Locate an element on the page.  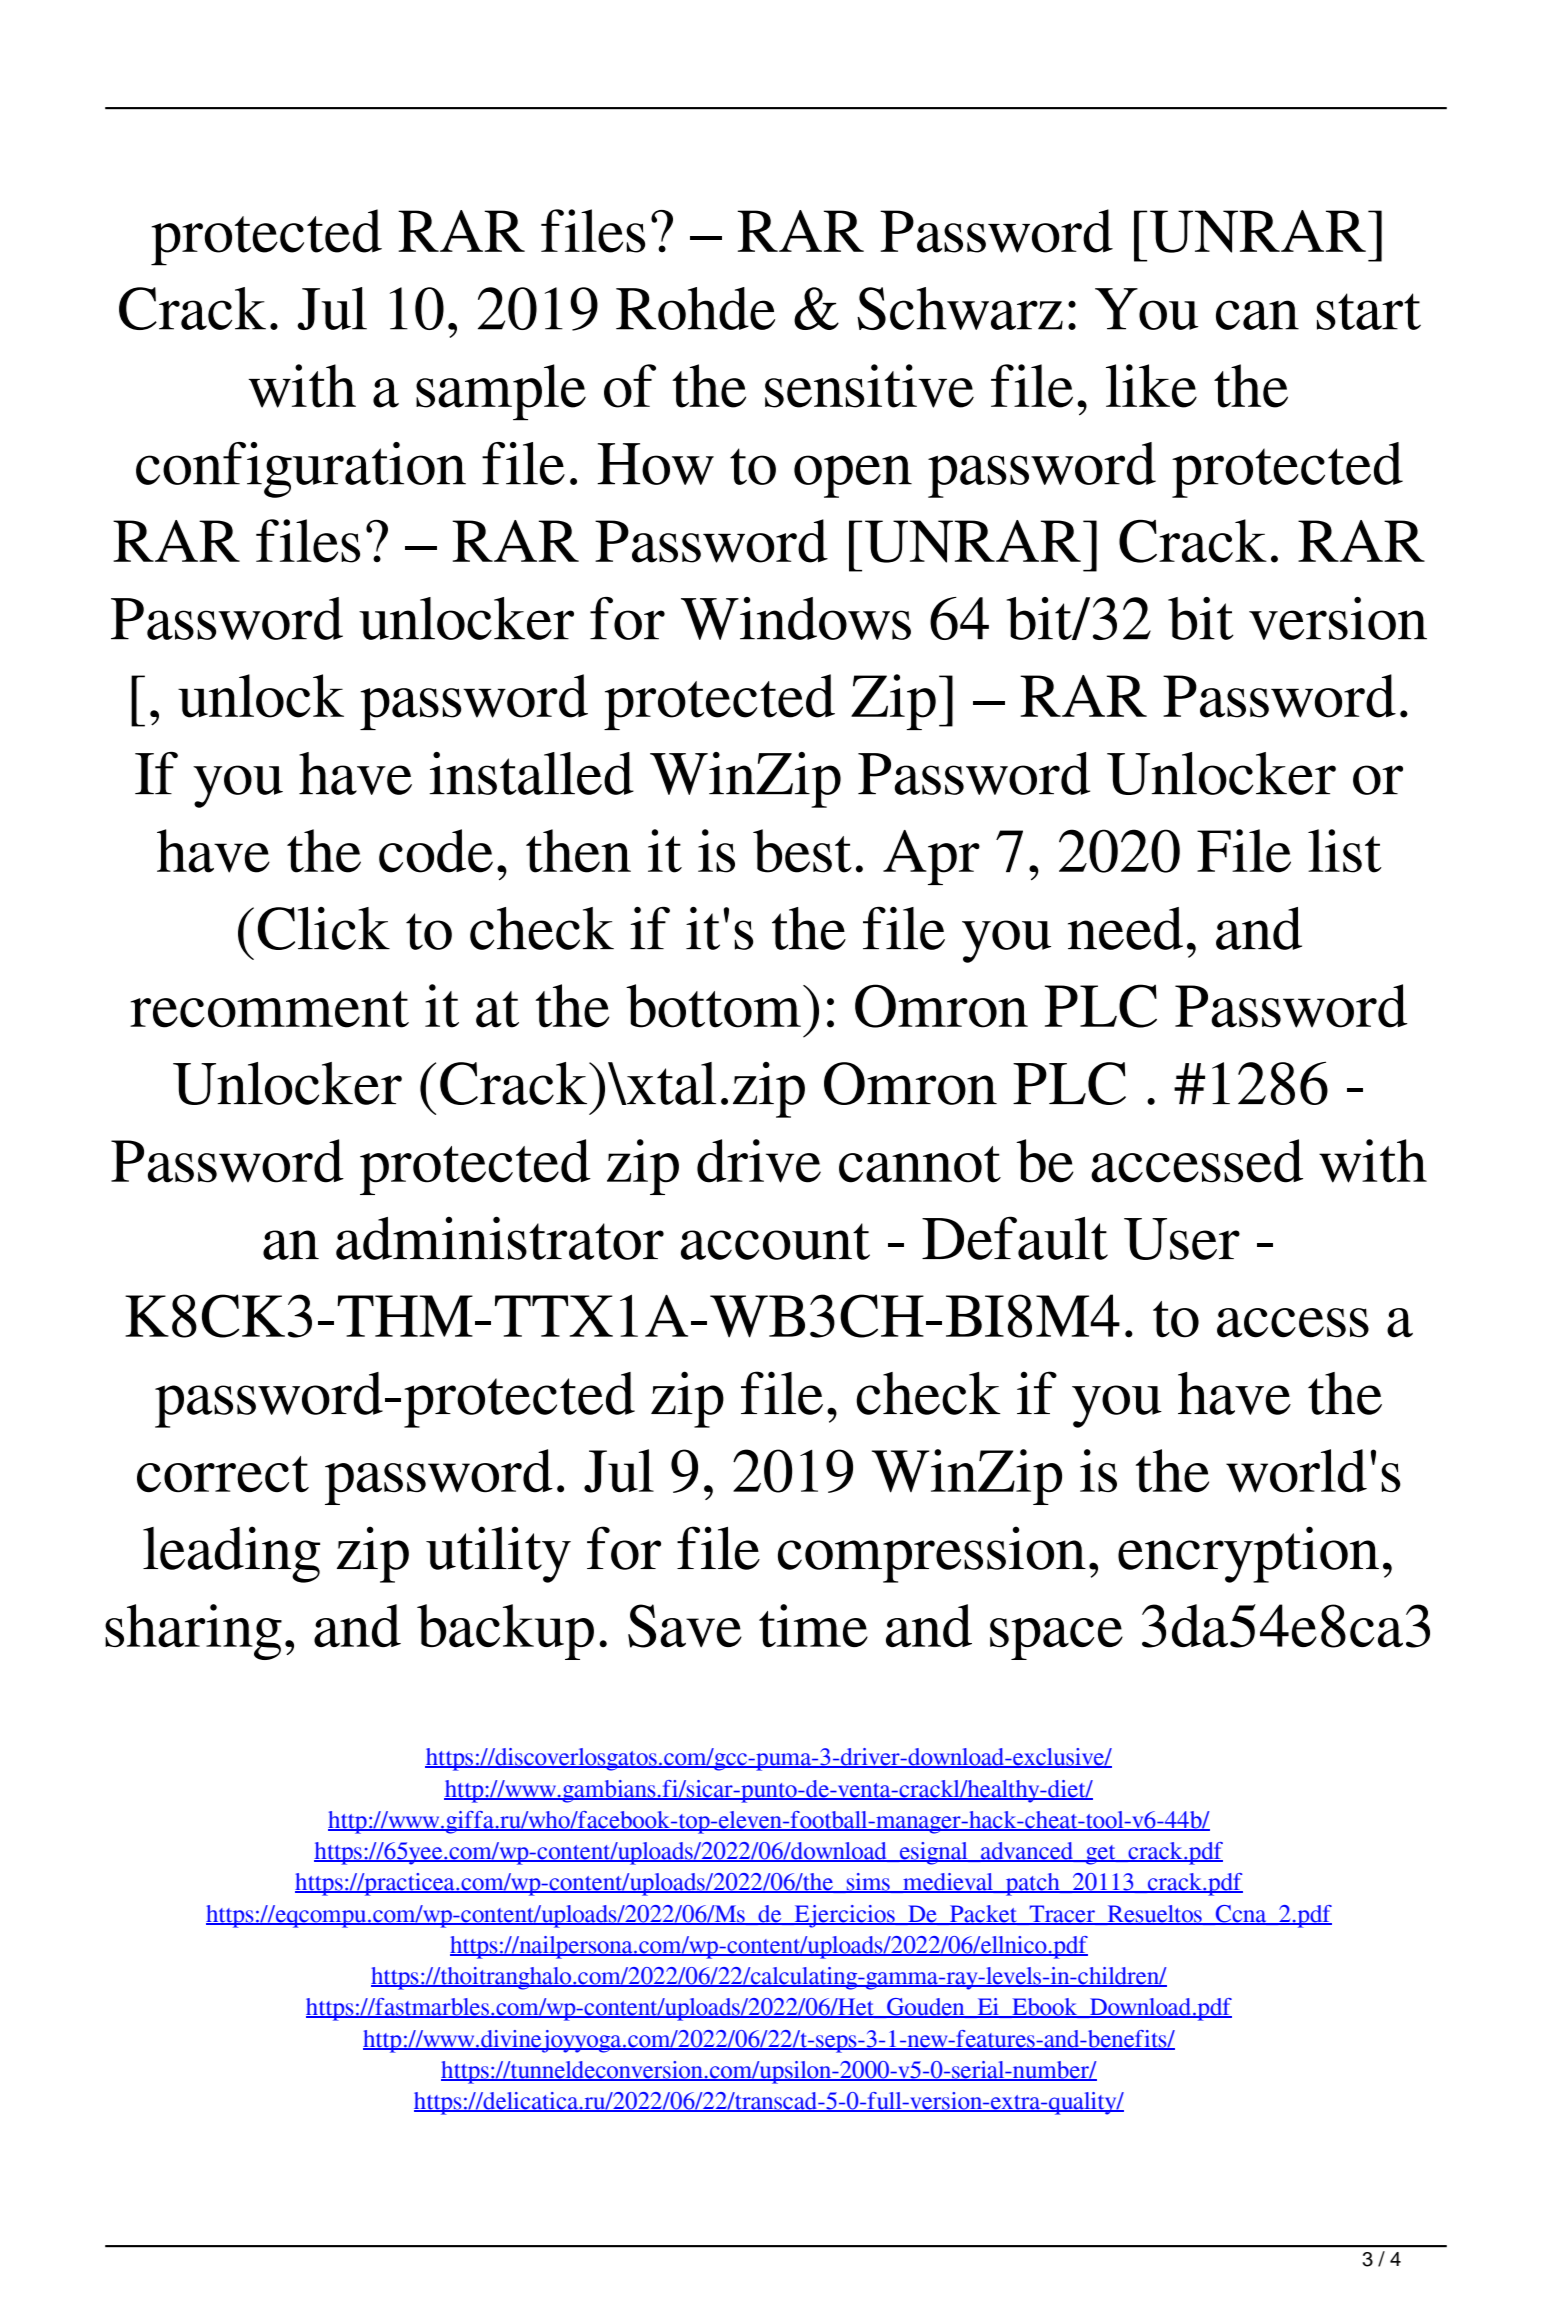
code is located at coordinates (436, 851).
